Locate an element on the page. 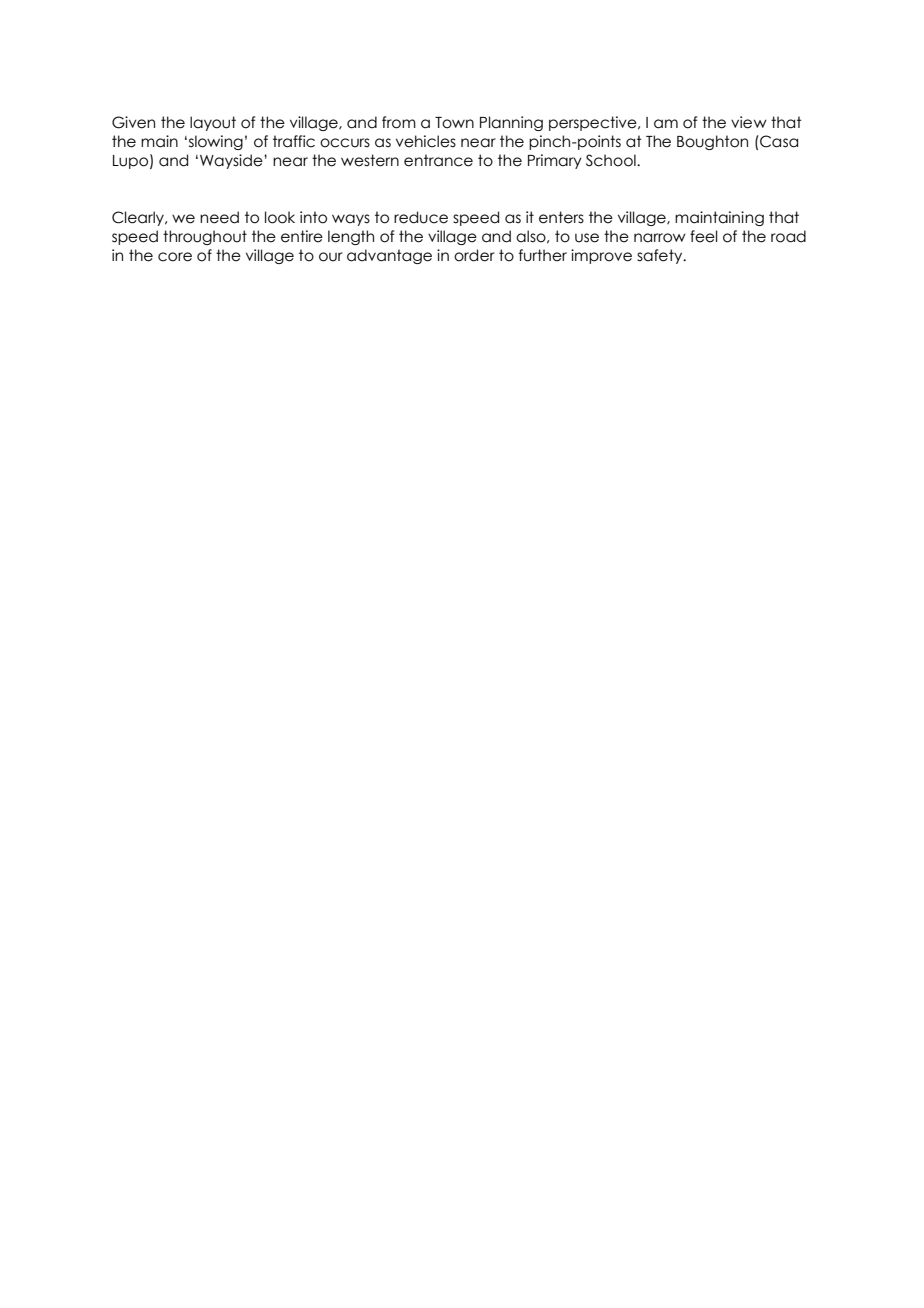 This image has width=924, height=1308. view is located at coordinates (749, 122).
